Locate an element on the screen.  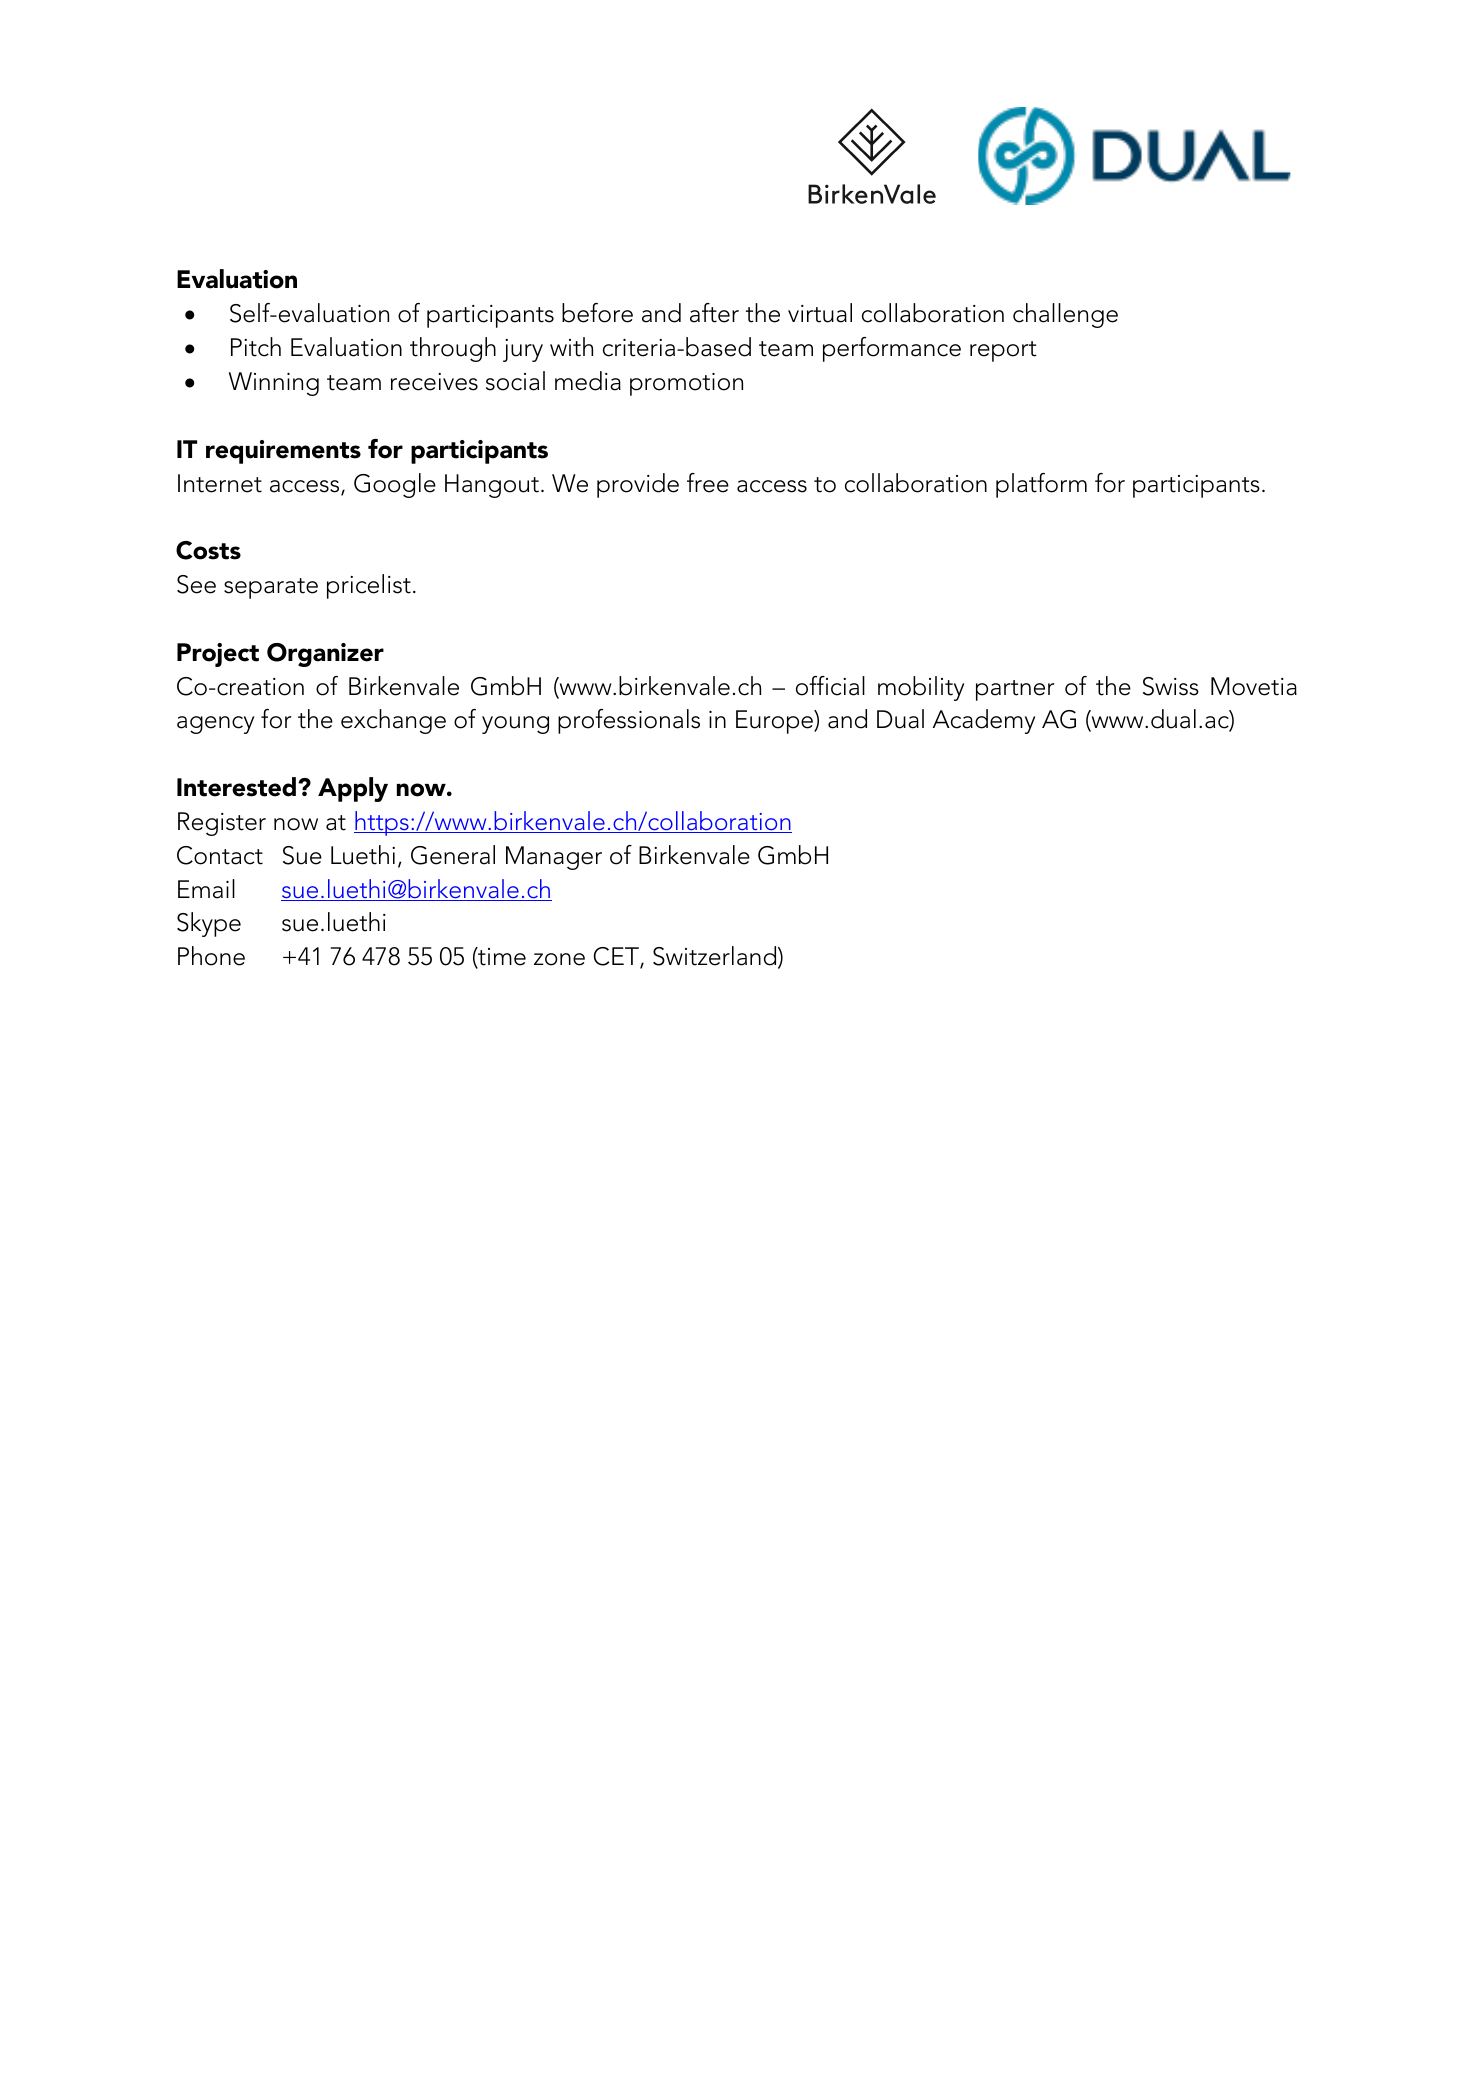
Phone is located at coordinates (211, 956).
